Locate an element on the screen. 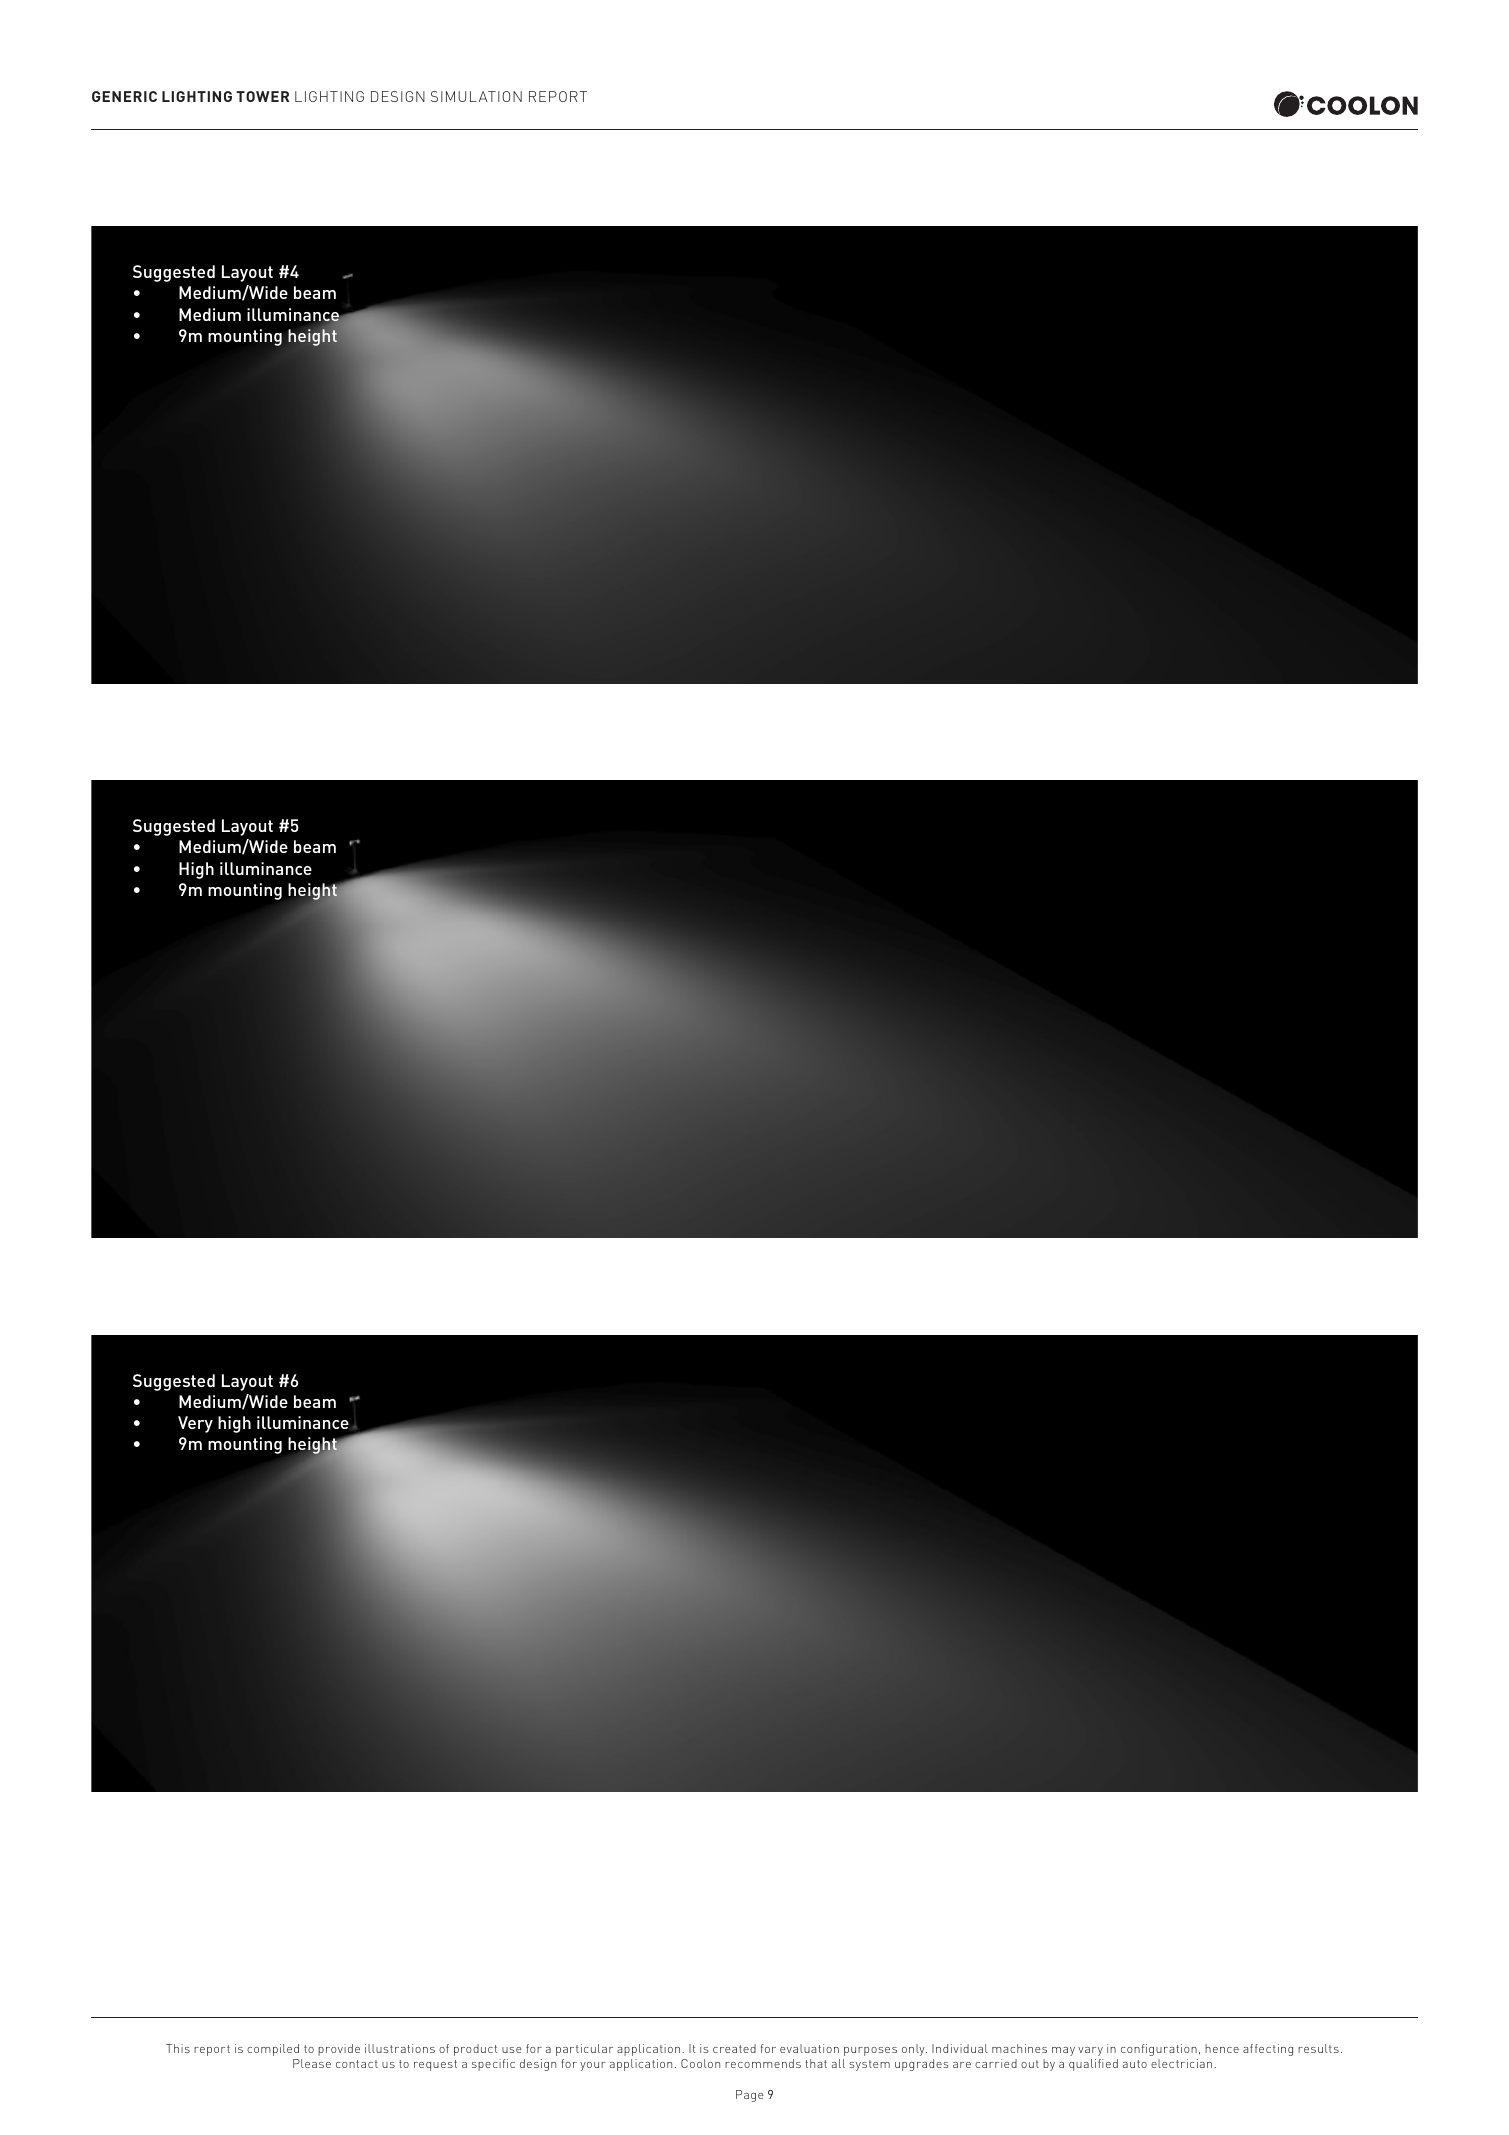 This screenshot has width=1509, height=2135. GENERIC is located at coordinates (124, 96).
